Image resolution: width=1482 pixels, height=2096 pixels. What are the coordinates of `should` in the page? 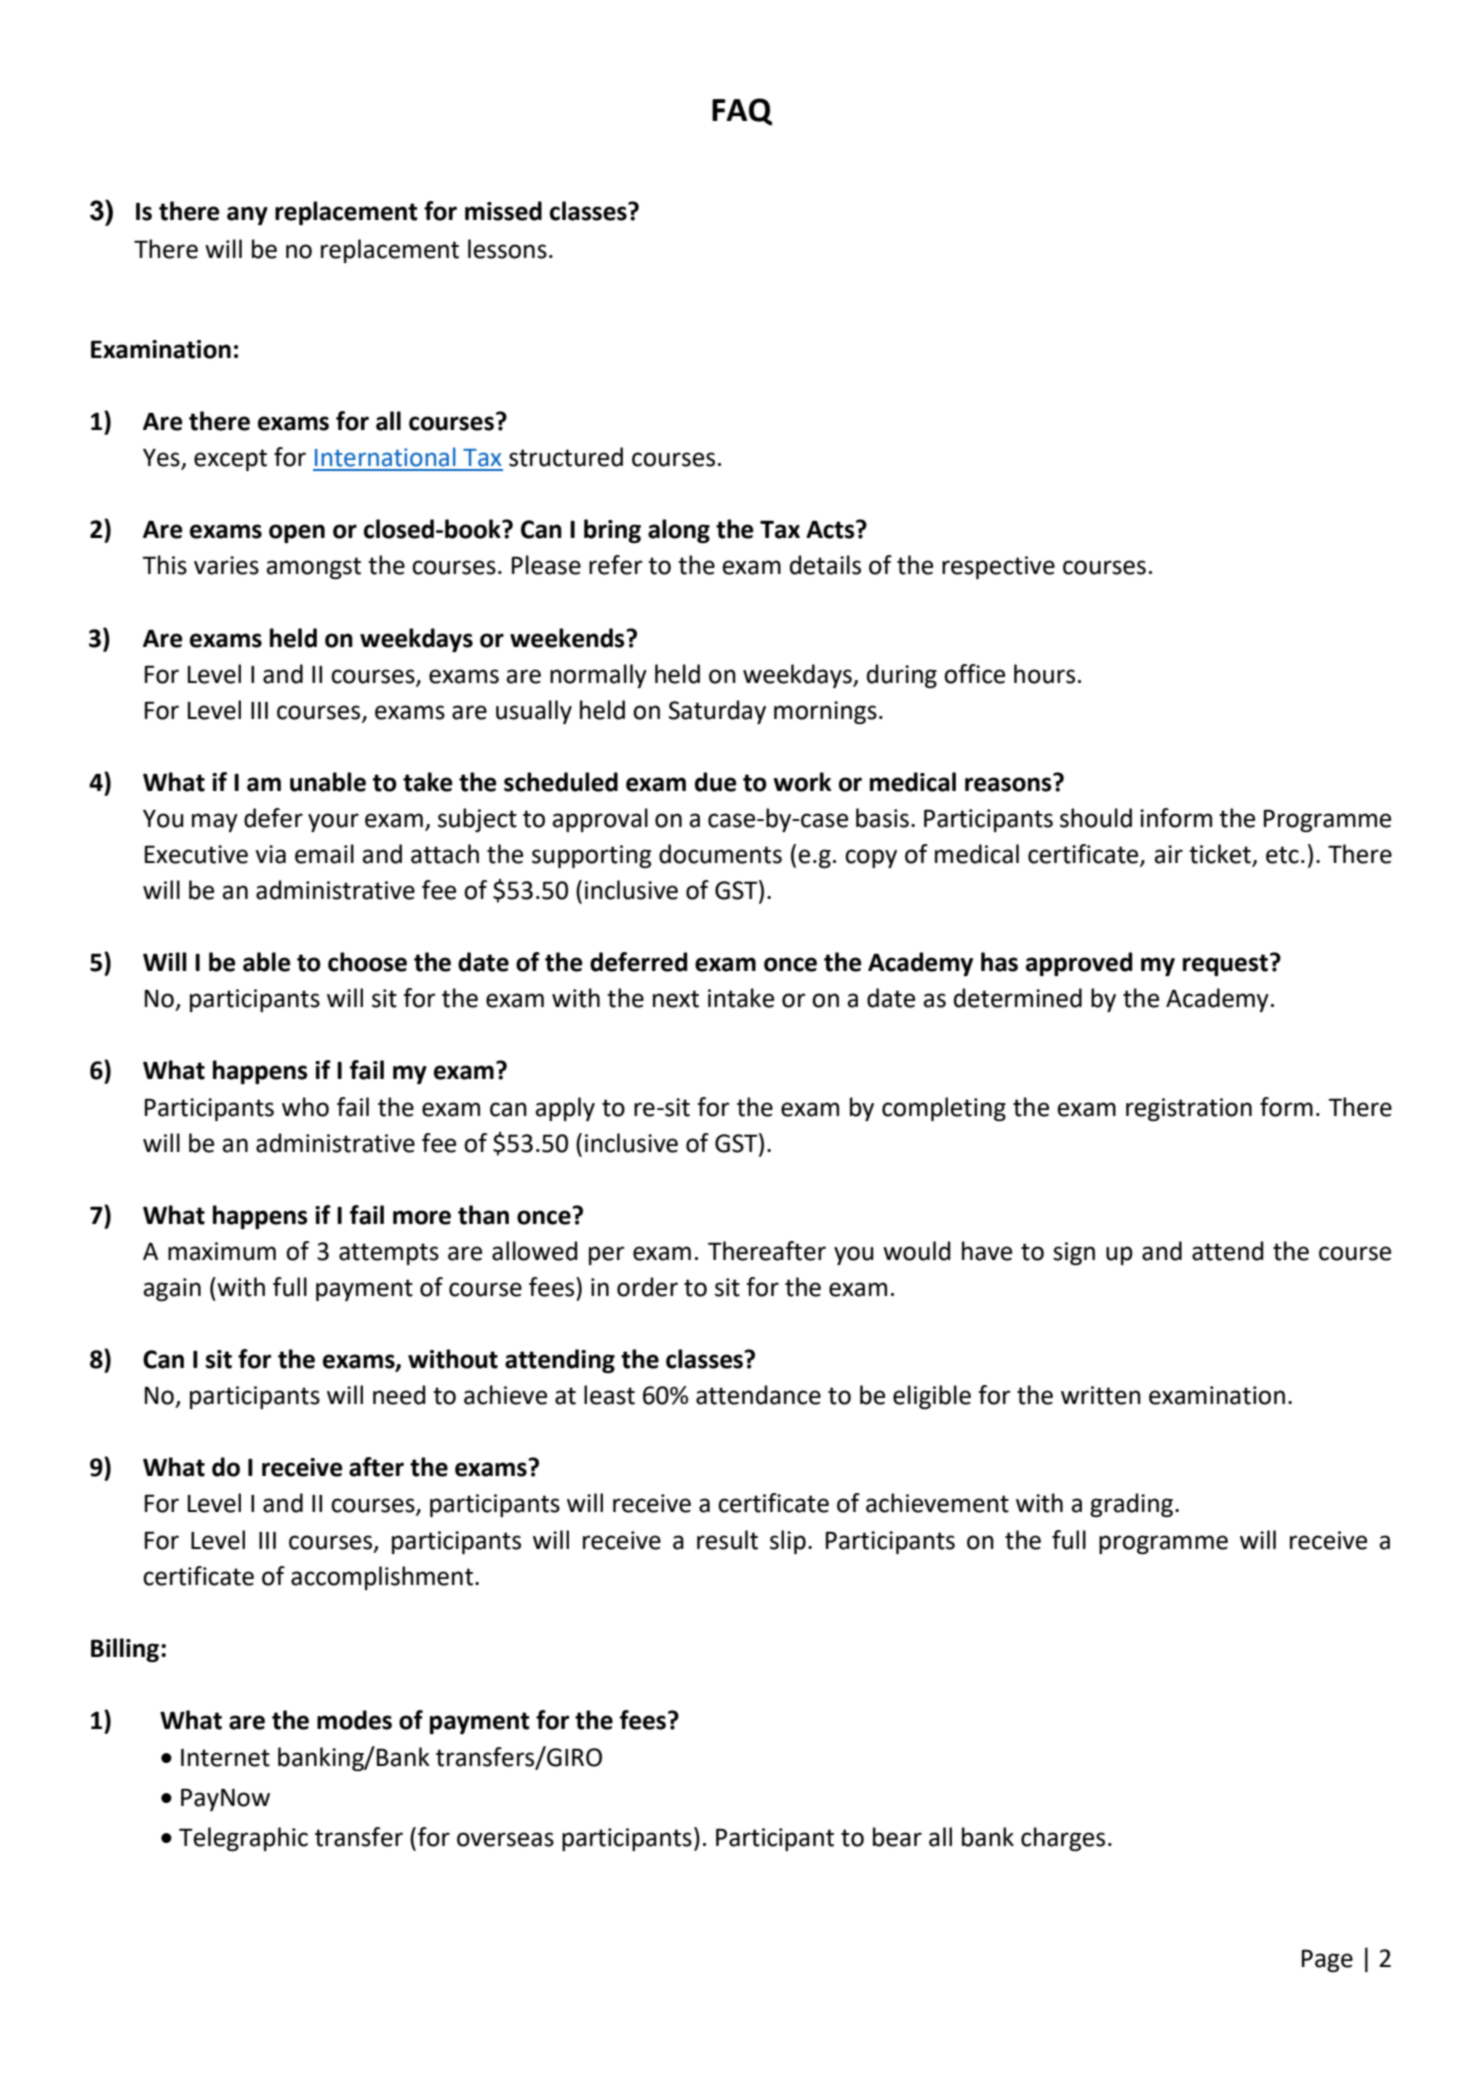 It's located at (1096, 818).
